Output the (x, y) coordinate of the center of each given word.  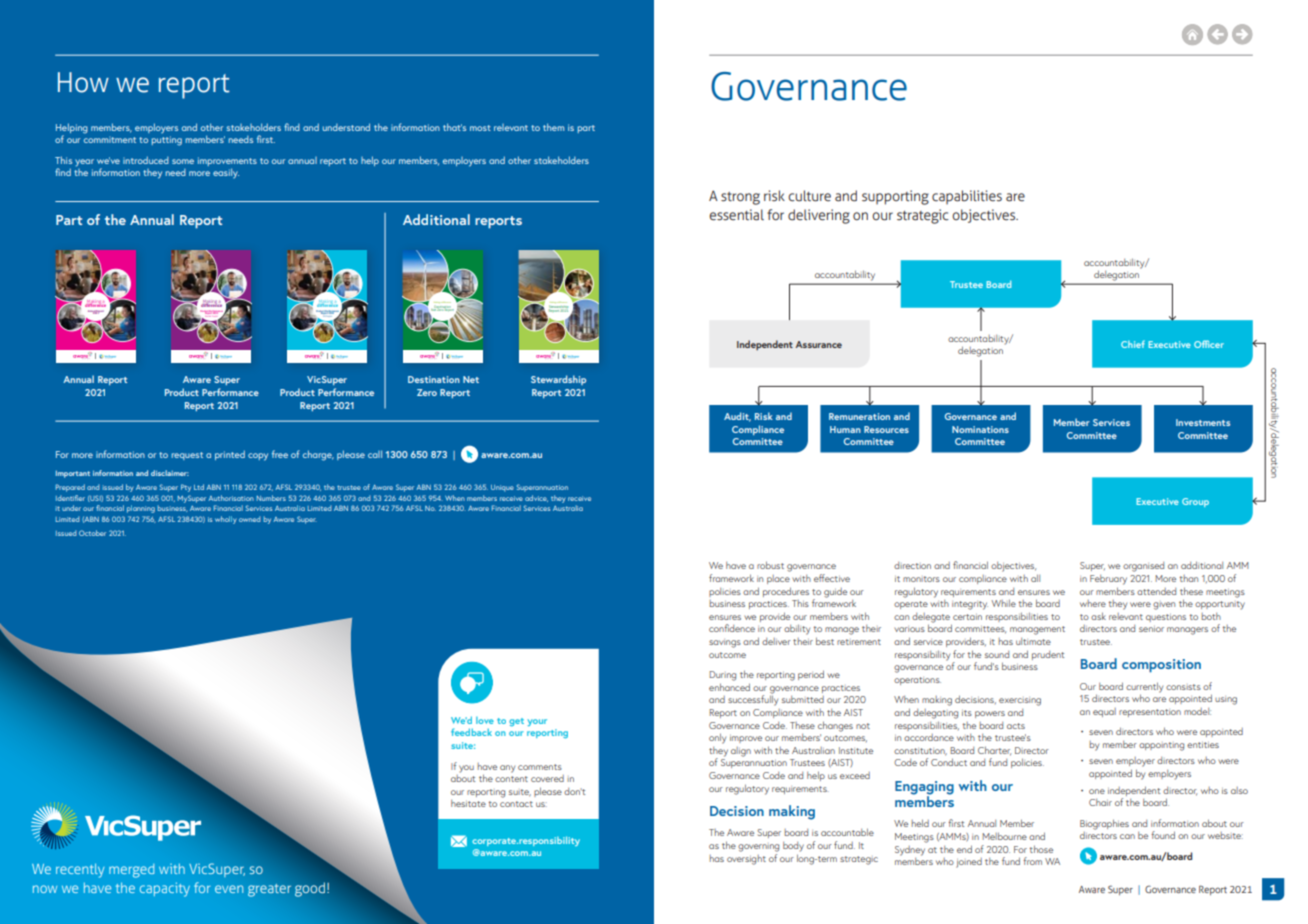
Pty (186, 488)
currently (1144, 687)
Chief (1133, 344)
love (485, 720)
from (1032, 861)
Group (1195, 502)
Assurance (819, 344)
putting (166, 141)
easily (226, 173)
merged (131, 871)
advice (536, 498)
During (722, 676)
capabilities (967, 197)
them (553, 127)
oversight (746, 860)
